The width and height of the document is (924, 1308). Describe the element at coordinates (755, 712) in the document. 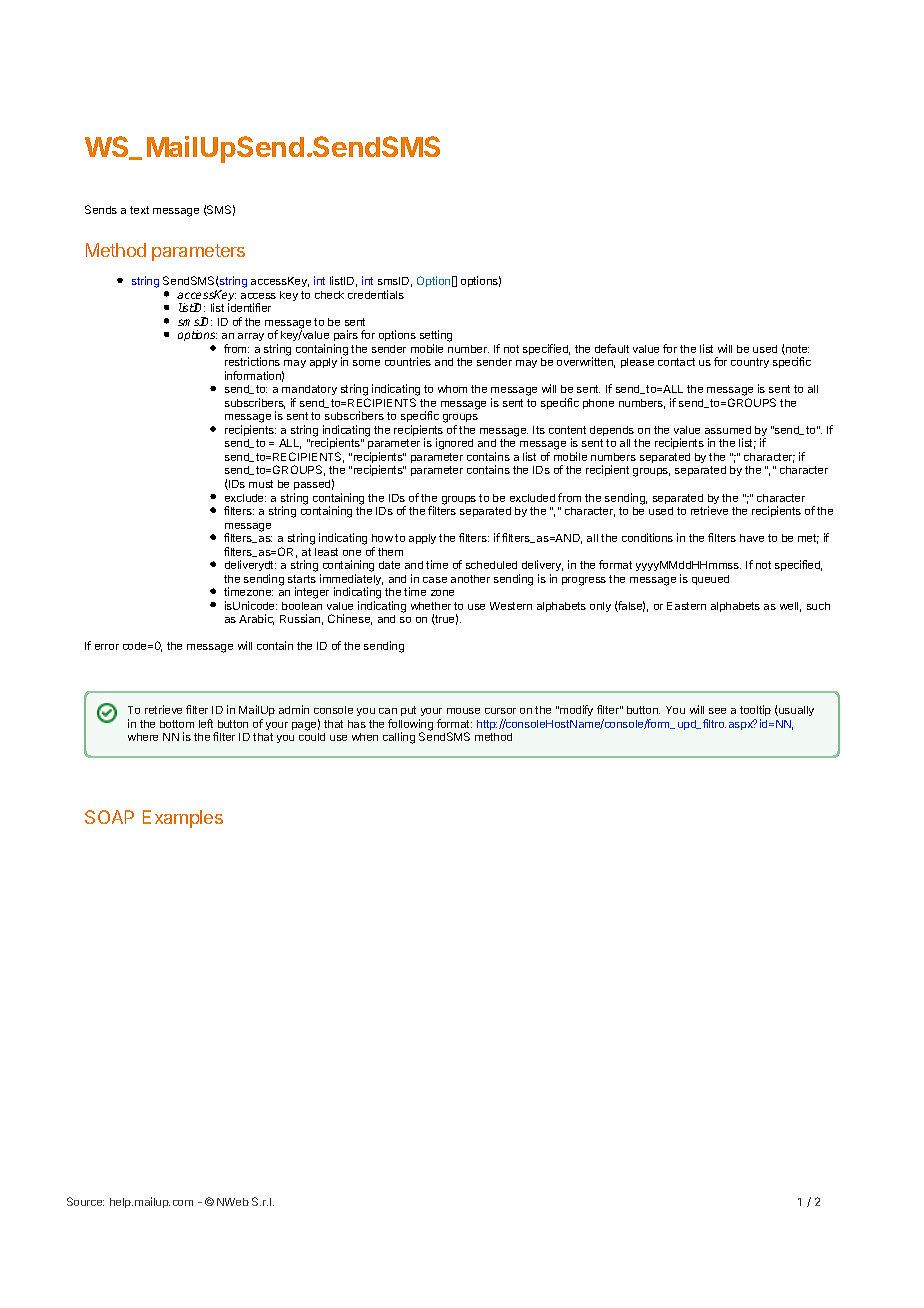

I see `tooltip` at that location.
